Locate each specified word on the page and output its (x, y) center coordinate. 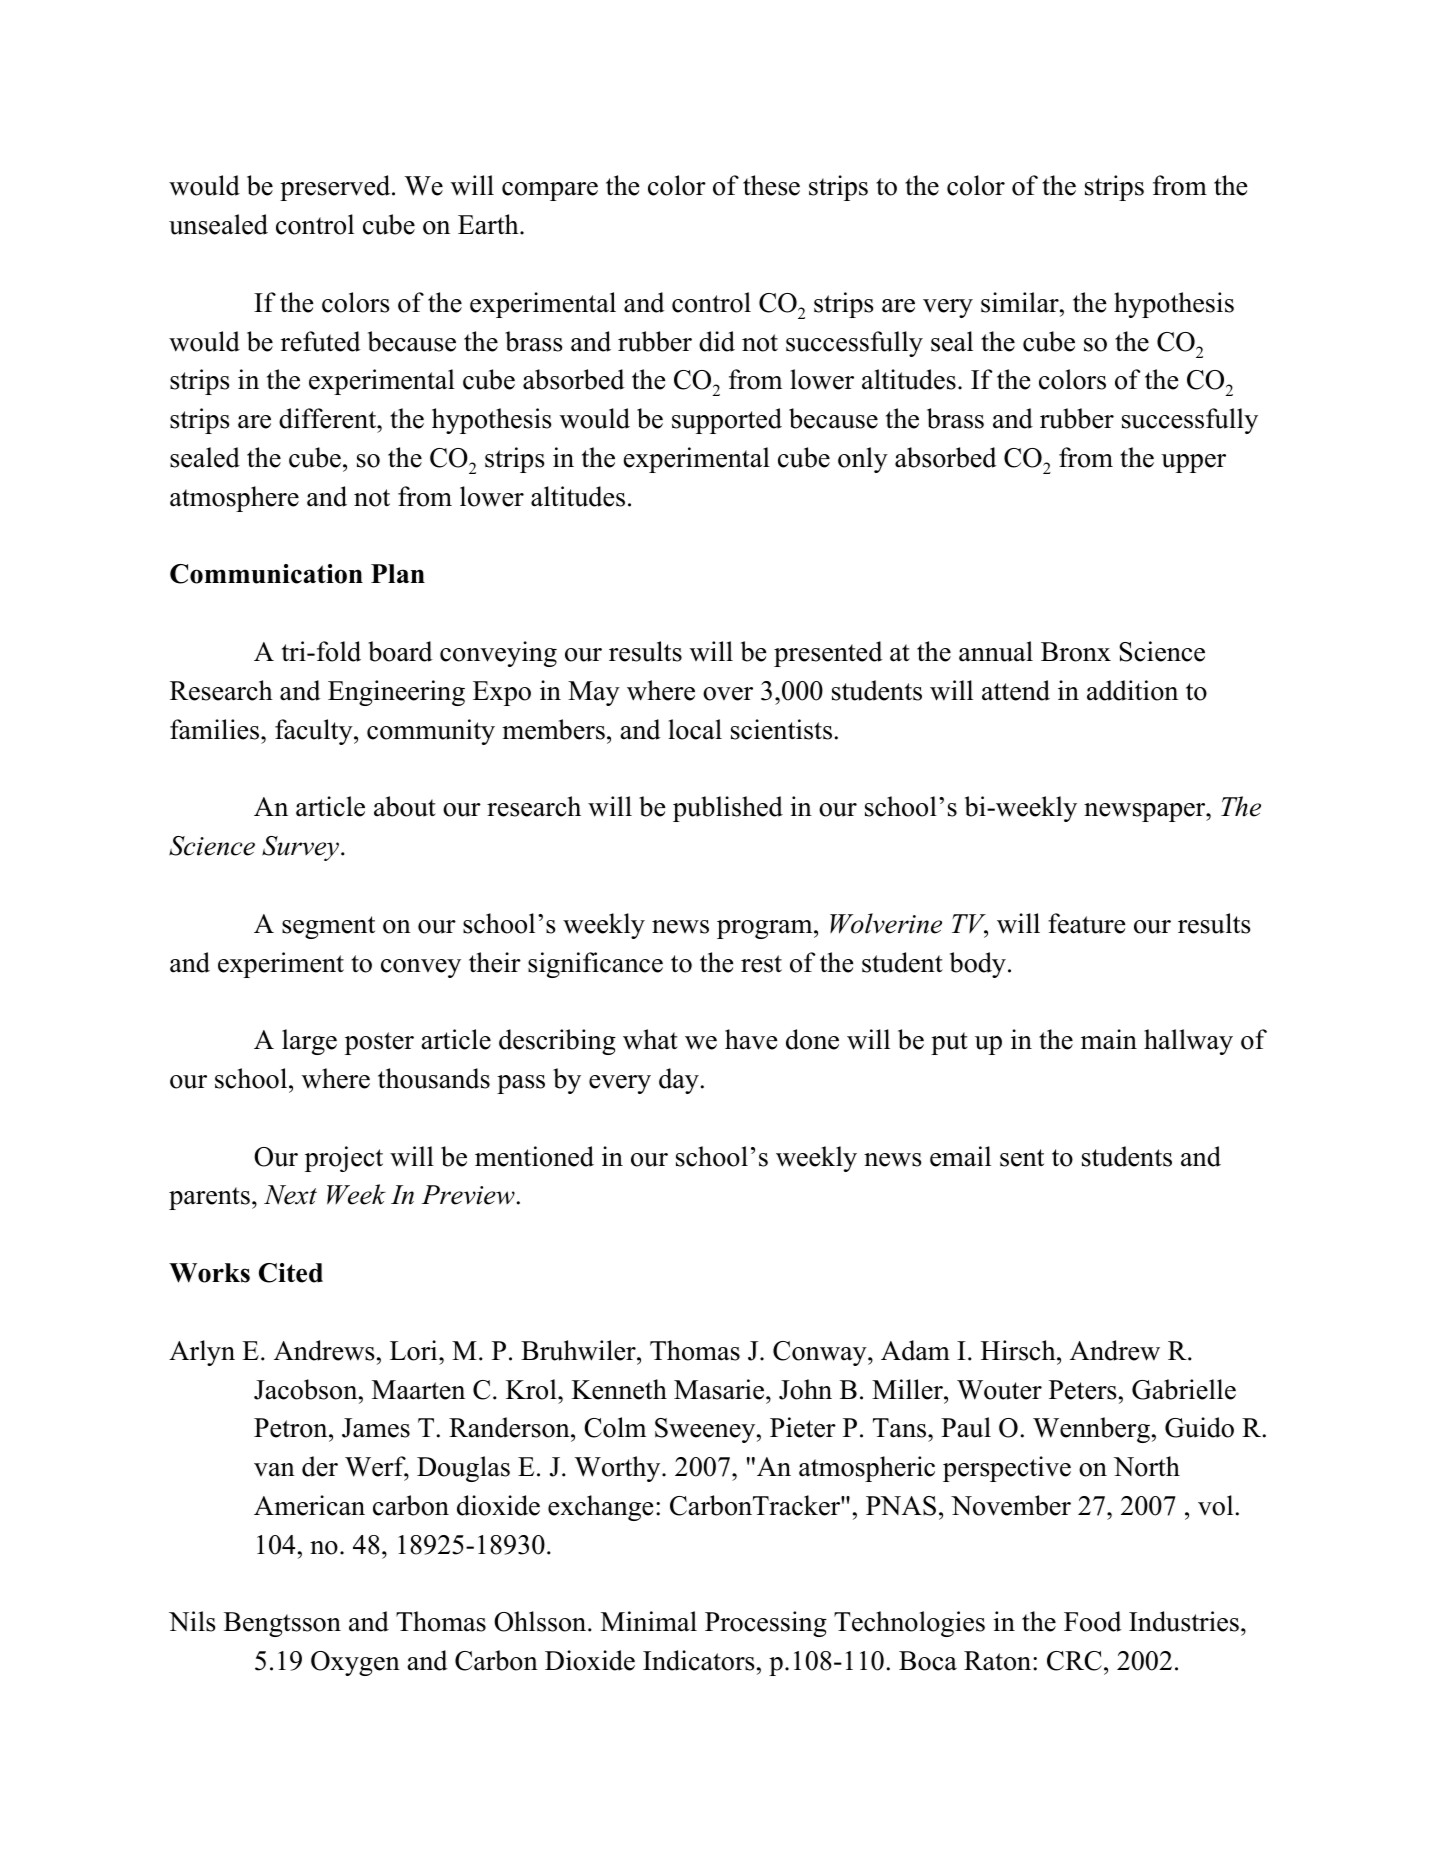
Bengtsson (282, 1624)
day (679, 1081)
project (344, 1159)
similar (1021, 302)
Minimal (649, 1621)
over (728, 694)
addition (1132, 690)
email (960, 1156)
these (771, 185)
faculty (315, 732)
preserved (336, 188)
